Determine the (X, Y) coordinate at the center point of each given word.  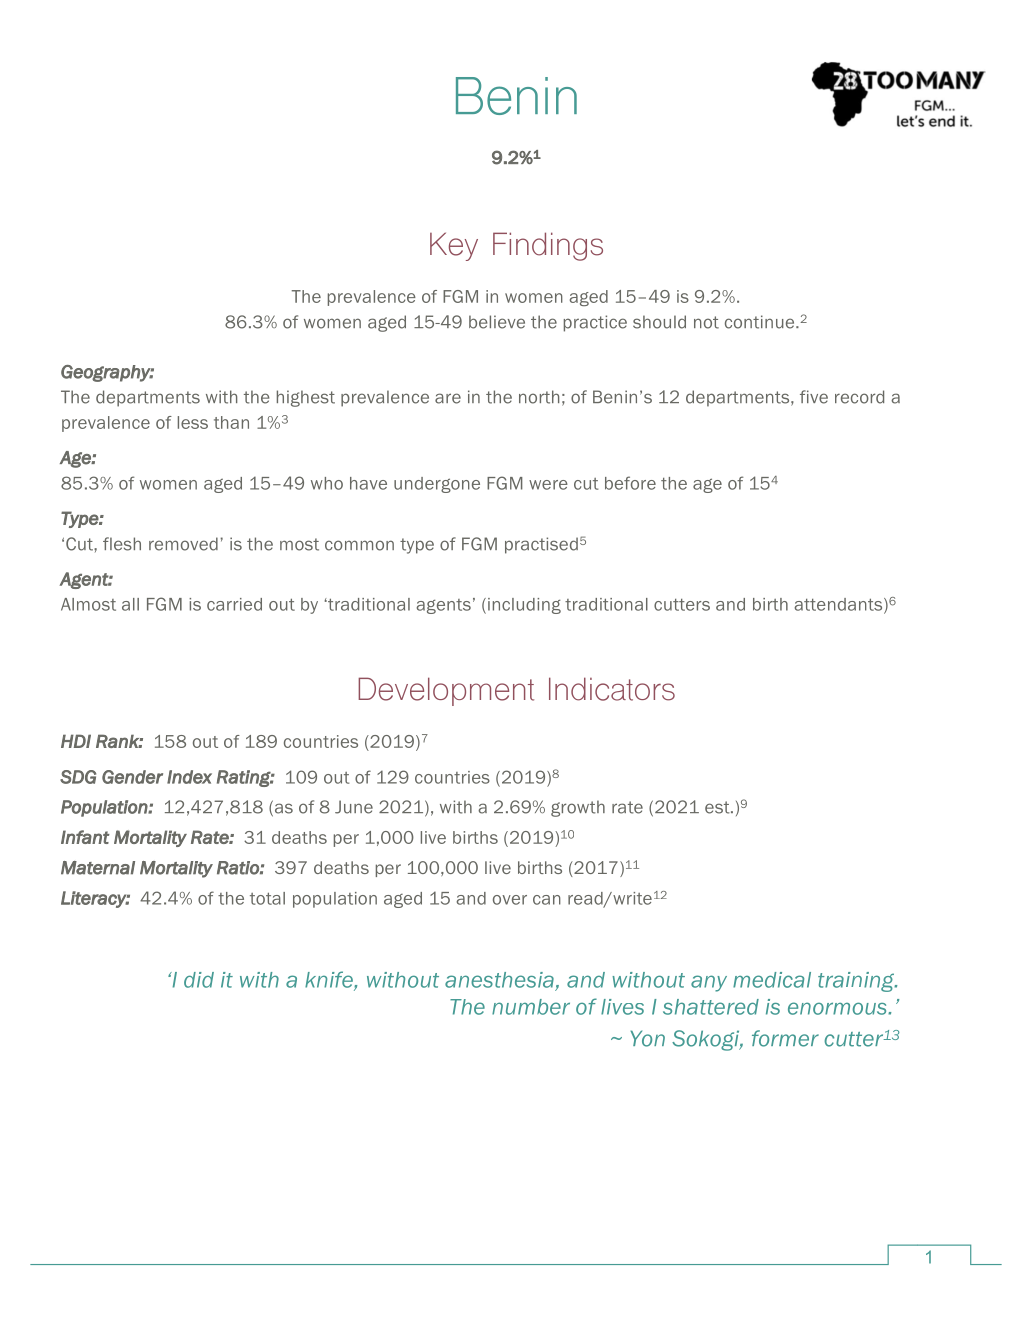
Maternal (98, 868)
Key (454, 246)
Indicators (612, 689)
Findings (548, 246)
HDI (76, 741)
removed (183, 544)
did (199, 980)
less (193, 422)
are (448, 398)
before (630, 483)
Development (446, 691)
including (524, 606)
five (814, 397)
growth (578, 808)
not (706, 322)
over (510, 900)
